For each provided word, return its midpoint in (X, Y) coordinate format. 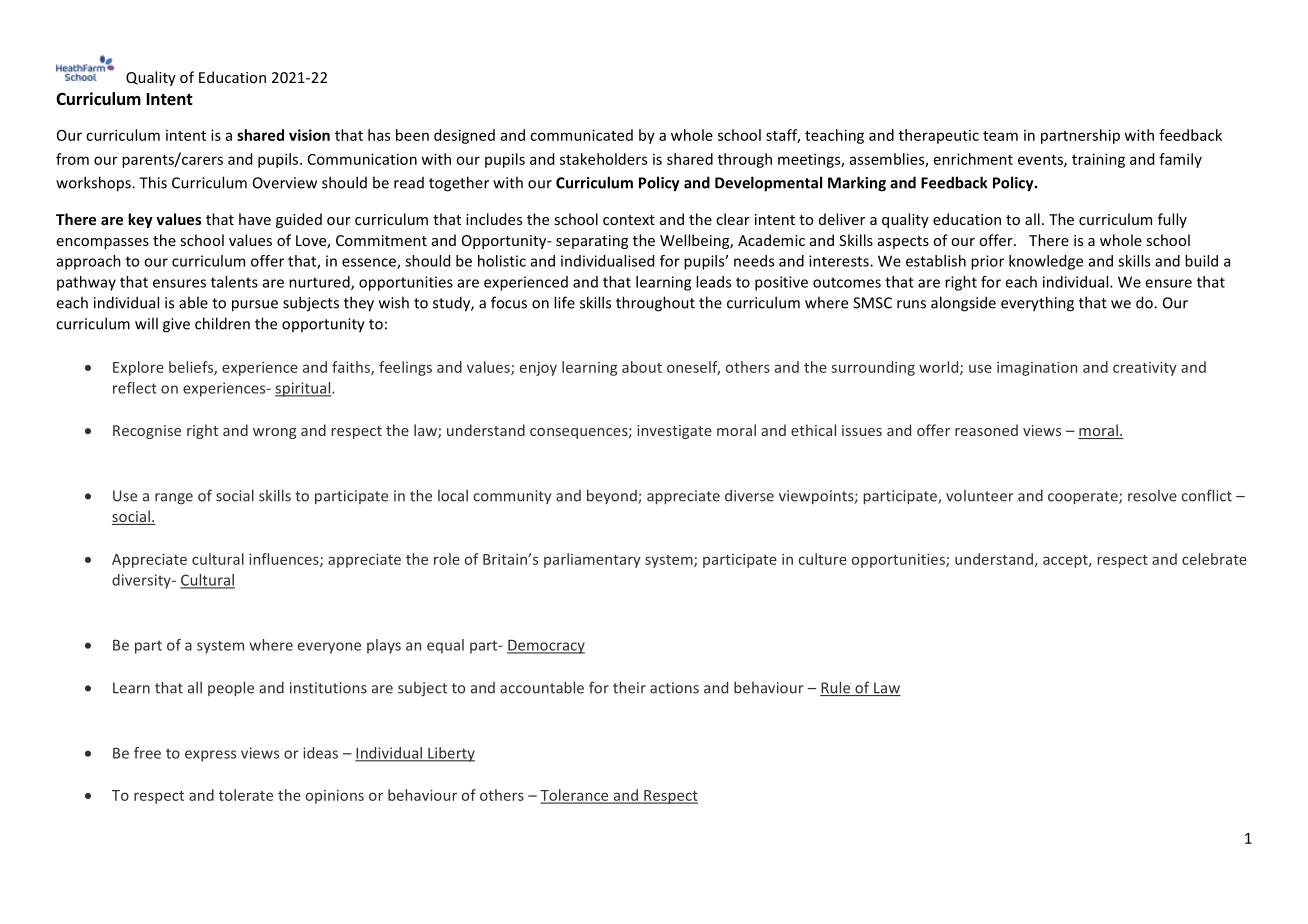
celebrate (1214, 559)
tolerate (246, 795)
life (564, 302)
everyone (329, 648)
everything (1037, 304)
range (174, 499)
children (222, 323)
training (1098, 160)
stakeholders (603, 159)
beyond (613, 496)
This (153, 182)
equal (445, 646)
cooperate (1084, 498)
